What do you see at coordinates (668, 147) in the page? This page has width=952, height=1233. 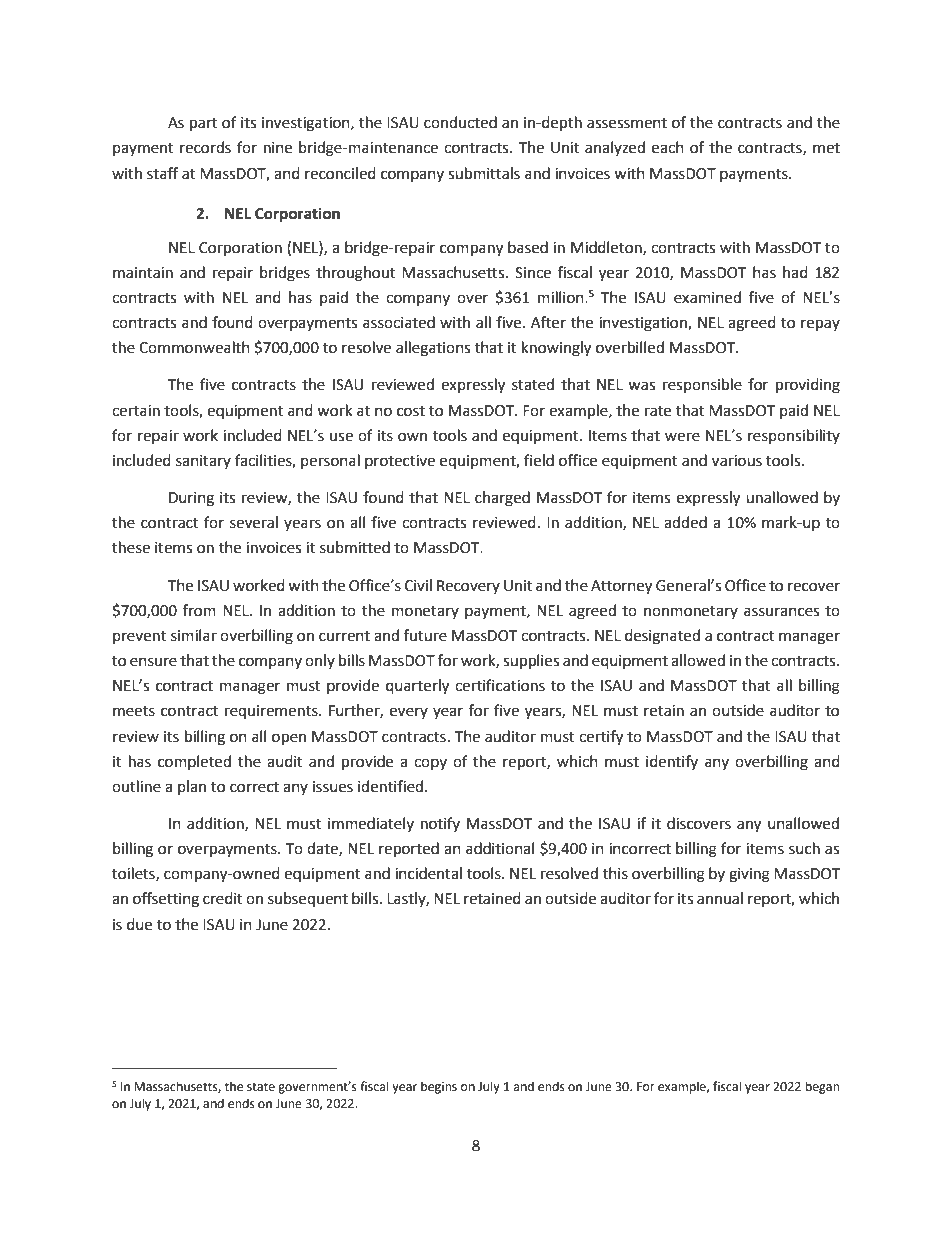 I see `each` at bounding box center [668, 147].
